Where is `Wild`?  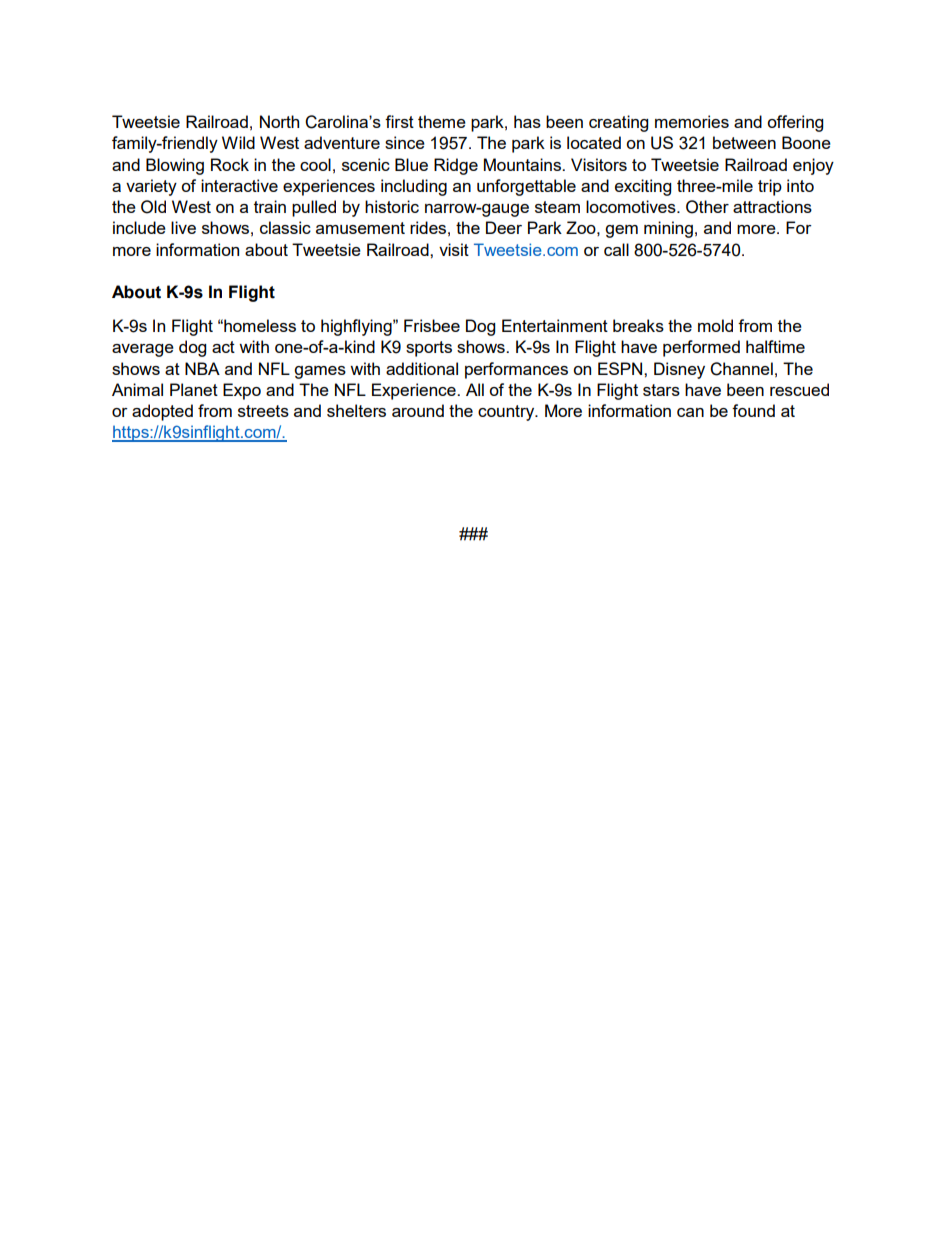 Wild is located at coordinates (238, 142).
